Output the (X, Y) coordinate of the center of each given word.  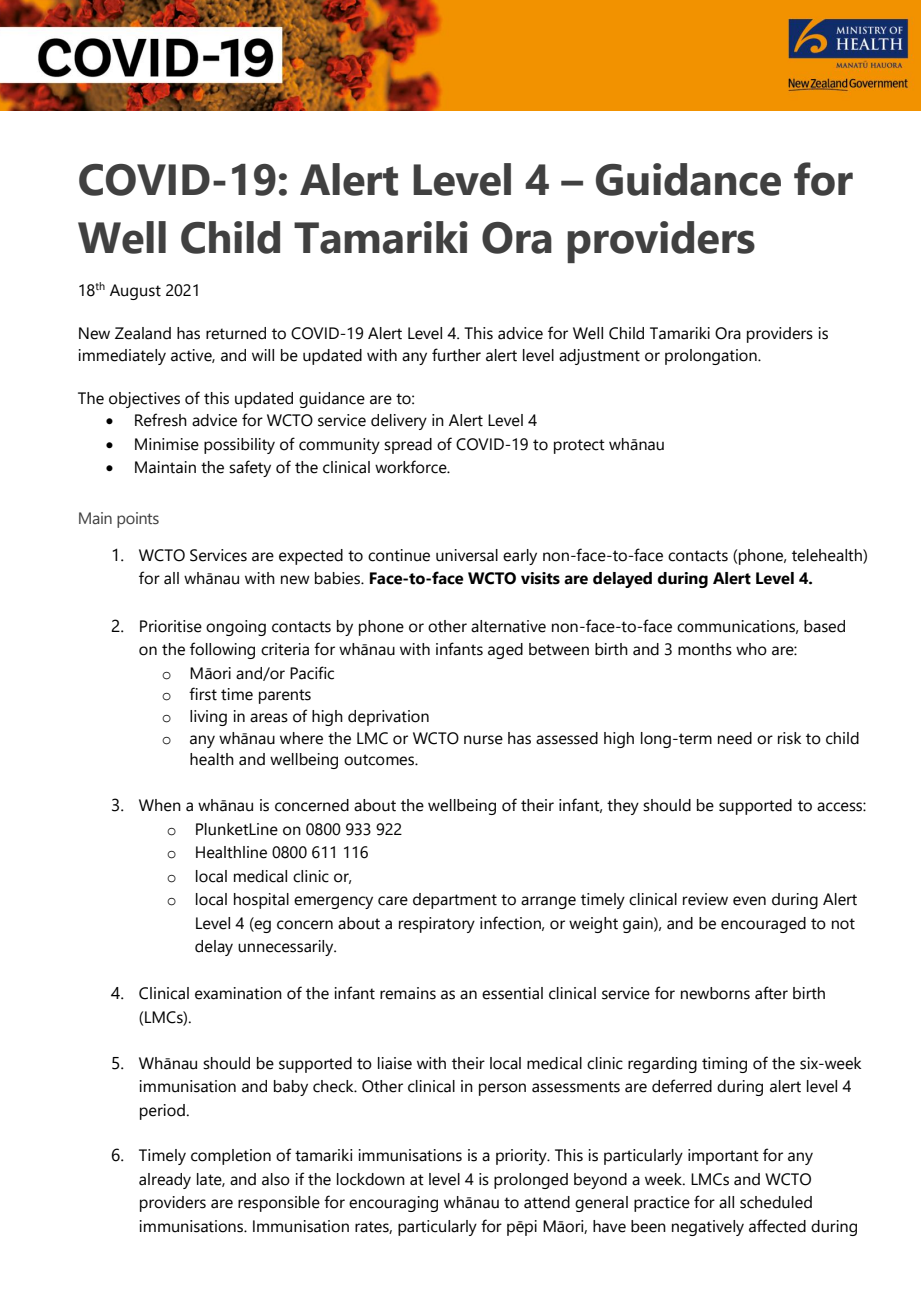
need (735, 738)
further (456, 355)
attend (547, 1202)
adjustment (599, 357)
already (165, 1181)
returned (236, 333)
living (208, 718)
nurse (483, 740)
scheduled (776, 1202)
